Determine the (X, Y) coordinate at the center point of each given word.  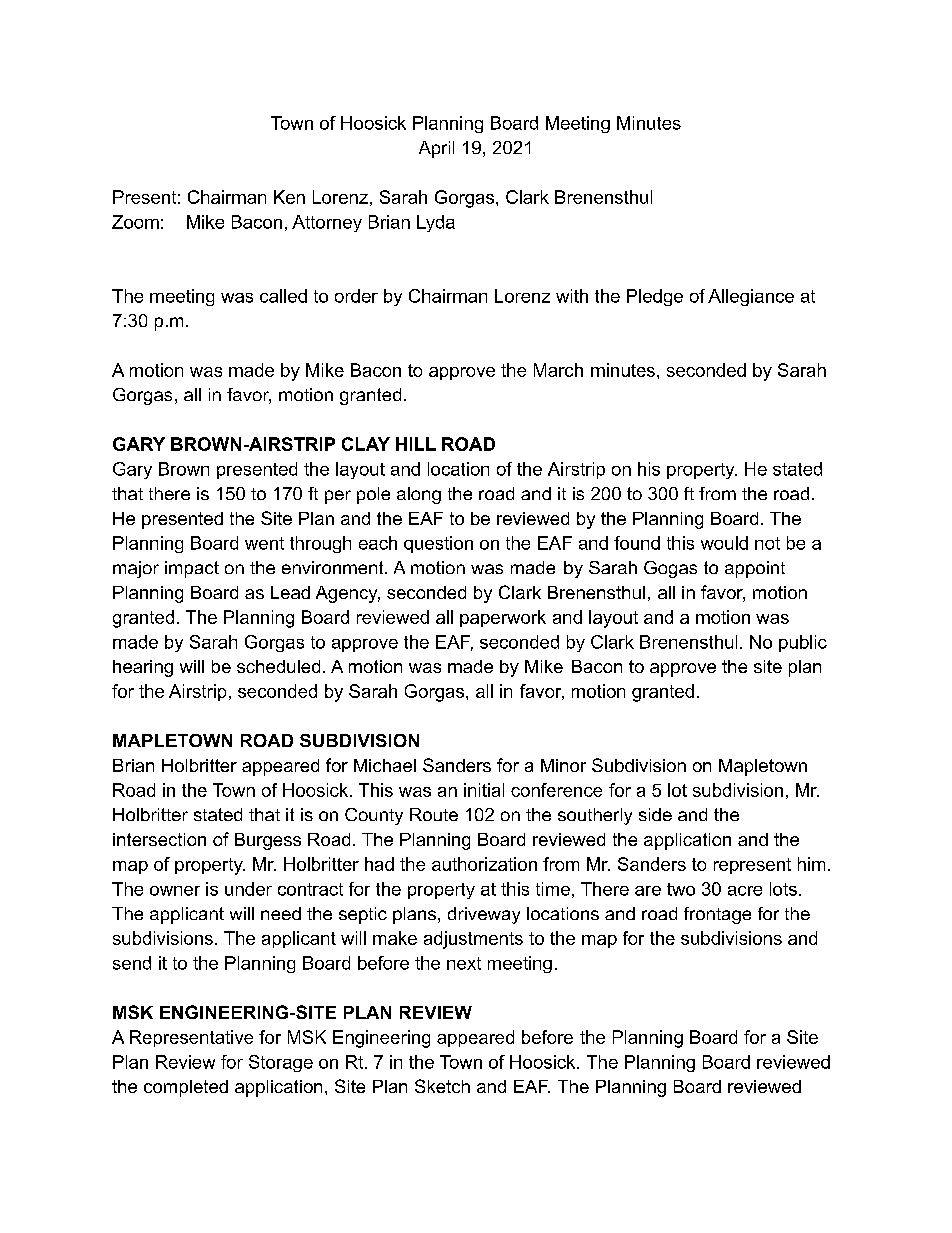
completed (186, 1088)
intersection (159, 839)
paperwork (503, 618)
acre (745, 891)
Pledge (655, 297)
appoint (755, 569)
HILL (416, 444)
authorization (484, 864)
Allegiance (751, 297)
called (283, 296)
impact (192, 569)
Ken (289, 197)
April (436, 149)
